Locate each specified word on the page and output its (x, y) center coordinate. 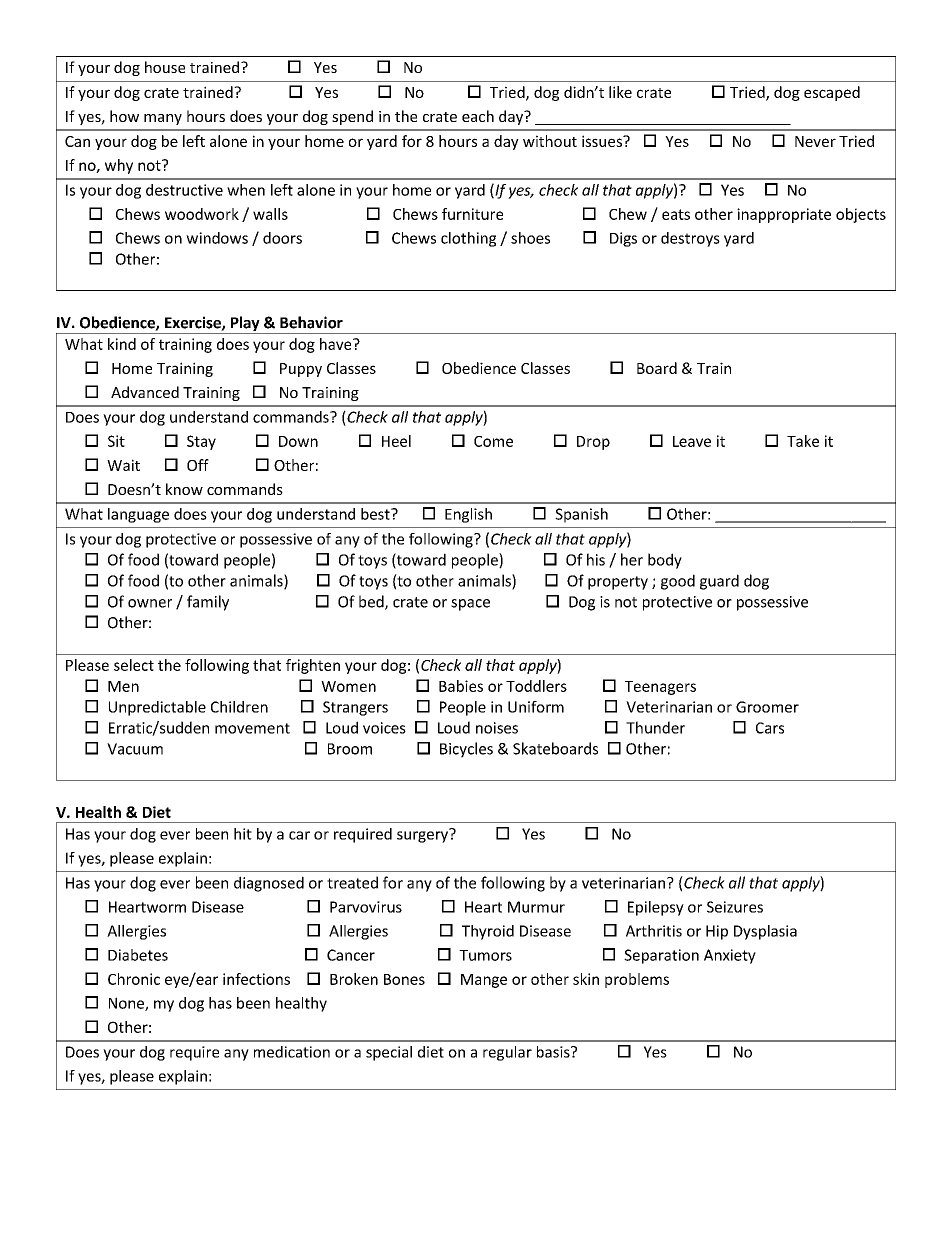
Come (493, 441)
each (478, 116)
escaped (832, 93)
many (163, 119)
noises (497, 728)
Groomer (767, 707)
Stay (201, 442)
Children (239, 707)
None (127, 1004)
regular (507, 1053)
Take (803, 441)
